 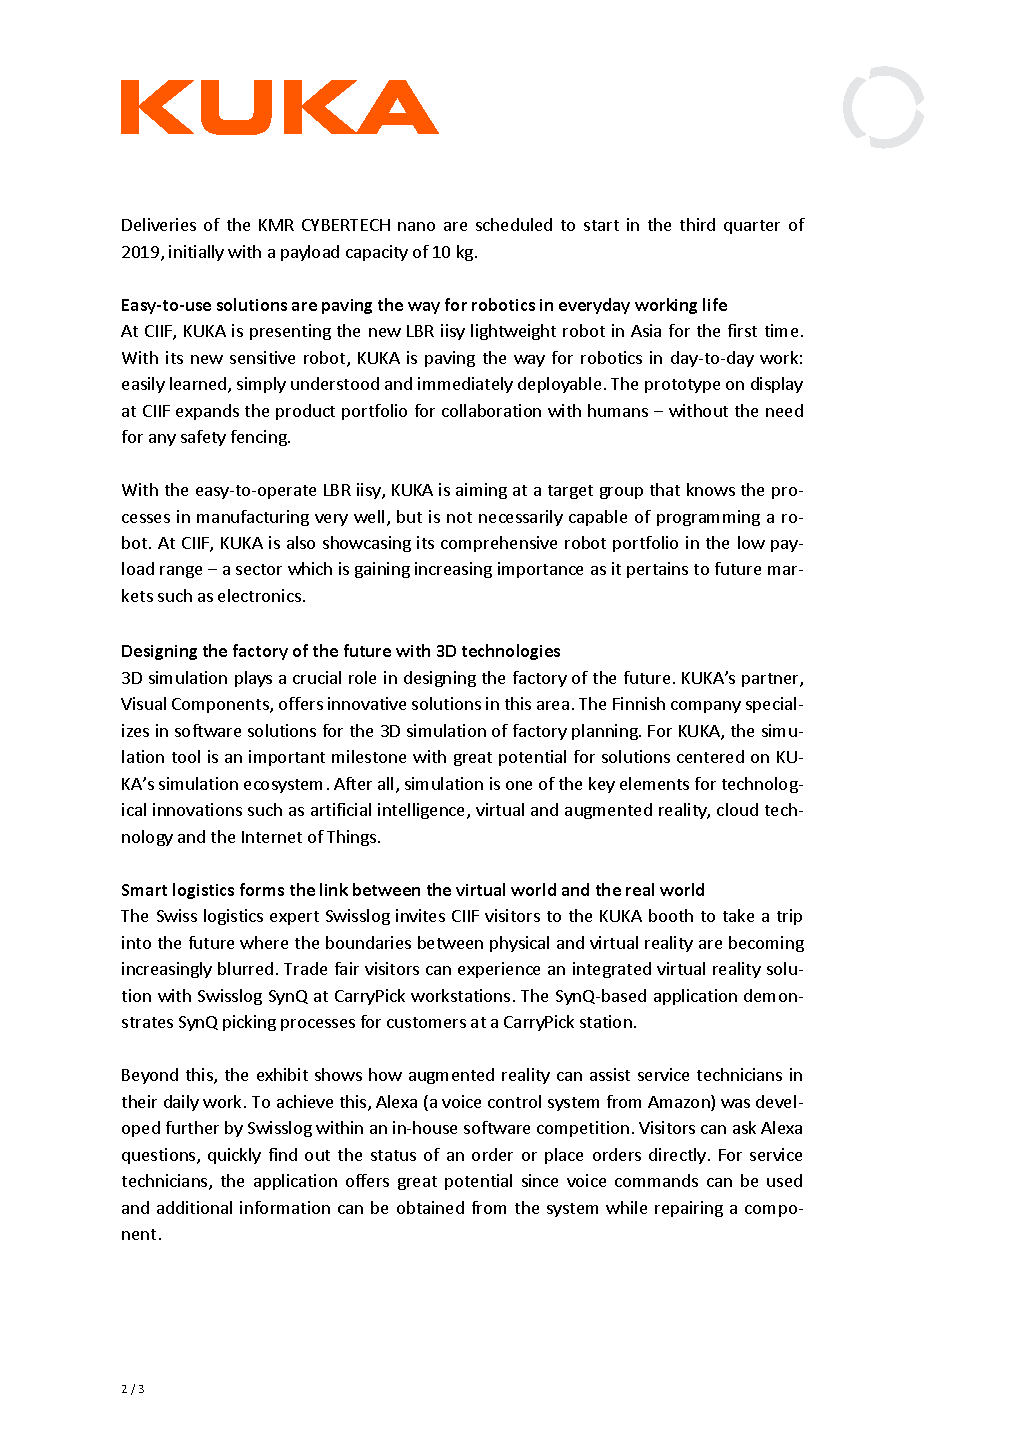 What do you see at coordinates (499, 544) in the screenshot?
I see `comprehensive` at bounding box center [499, 544].
